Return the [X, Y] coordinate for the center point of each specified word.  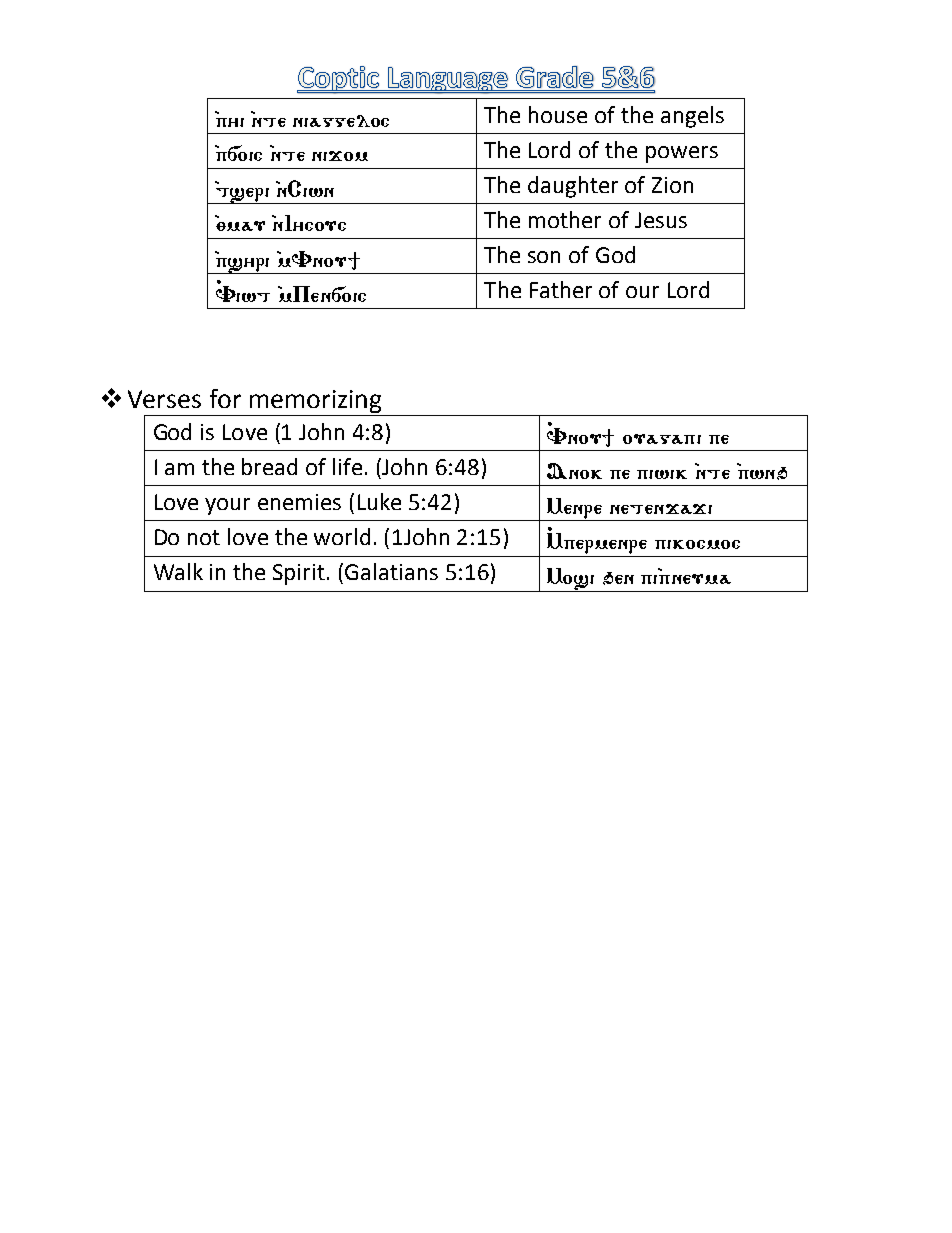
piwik [662, 474]
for [225, 398]
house [558, 114]
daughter [573, 187]
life [347, 466]
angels [692, 117]
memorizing [315, 401]
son [544, 257]
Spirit [299, 574]
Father [561, 289]
